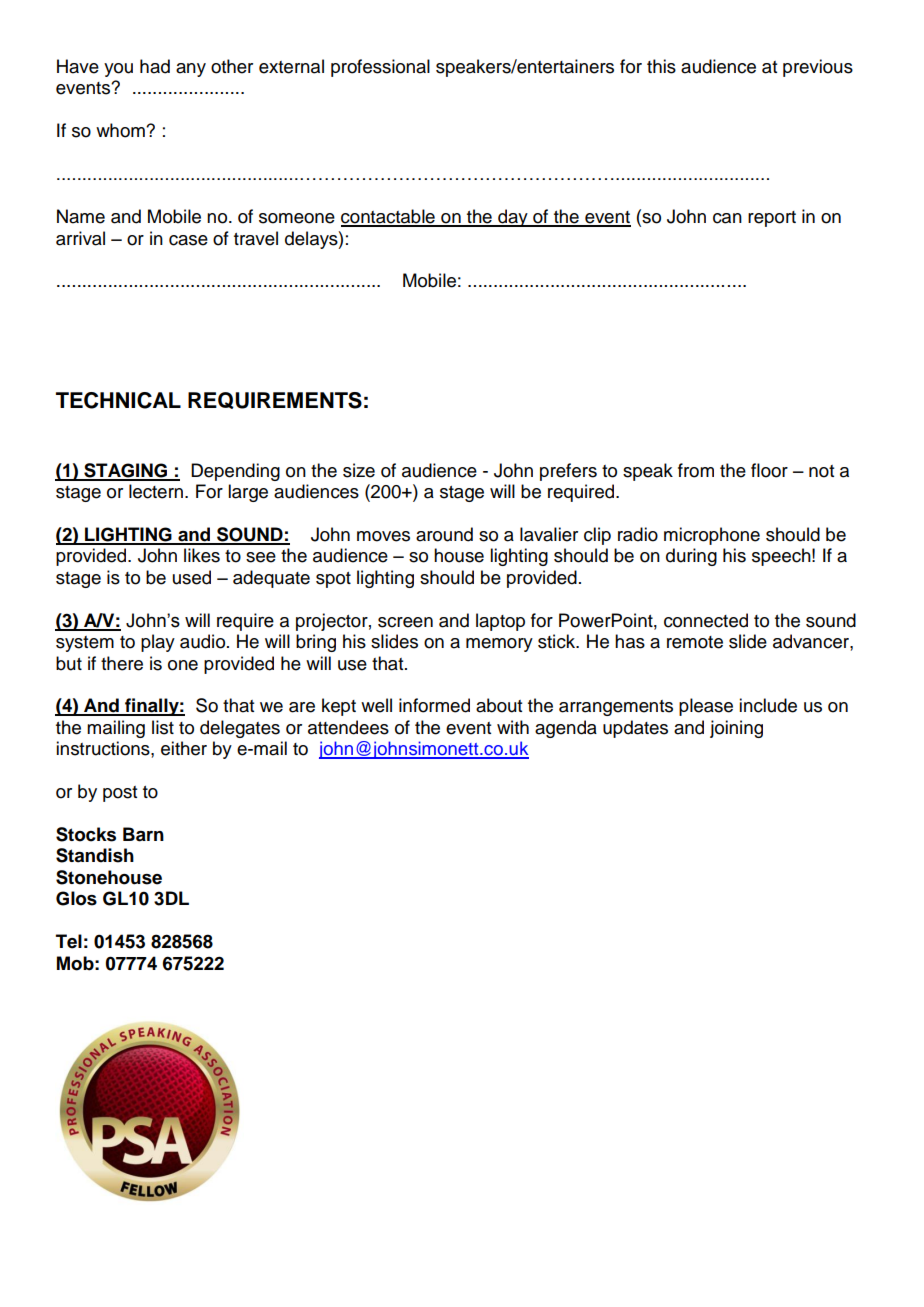 The height and width of the document is (1307, 924). I want to click on joining, so click(736, 729).
